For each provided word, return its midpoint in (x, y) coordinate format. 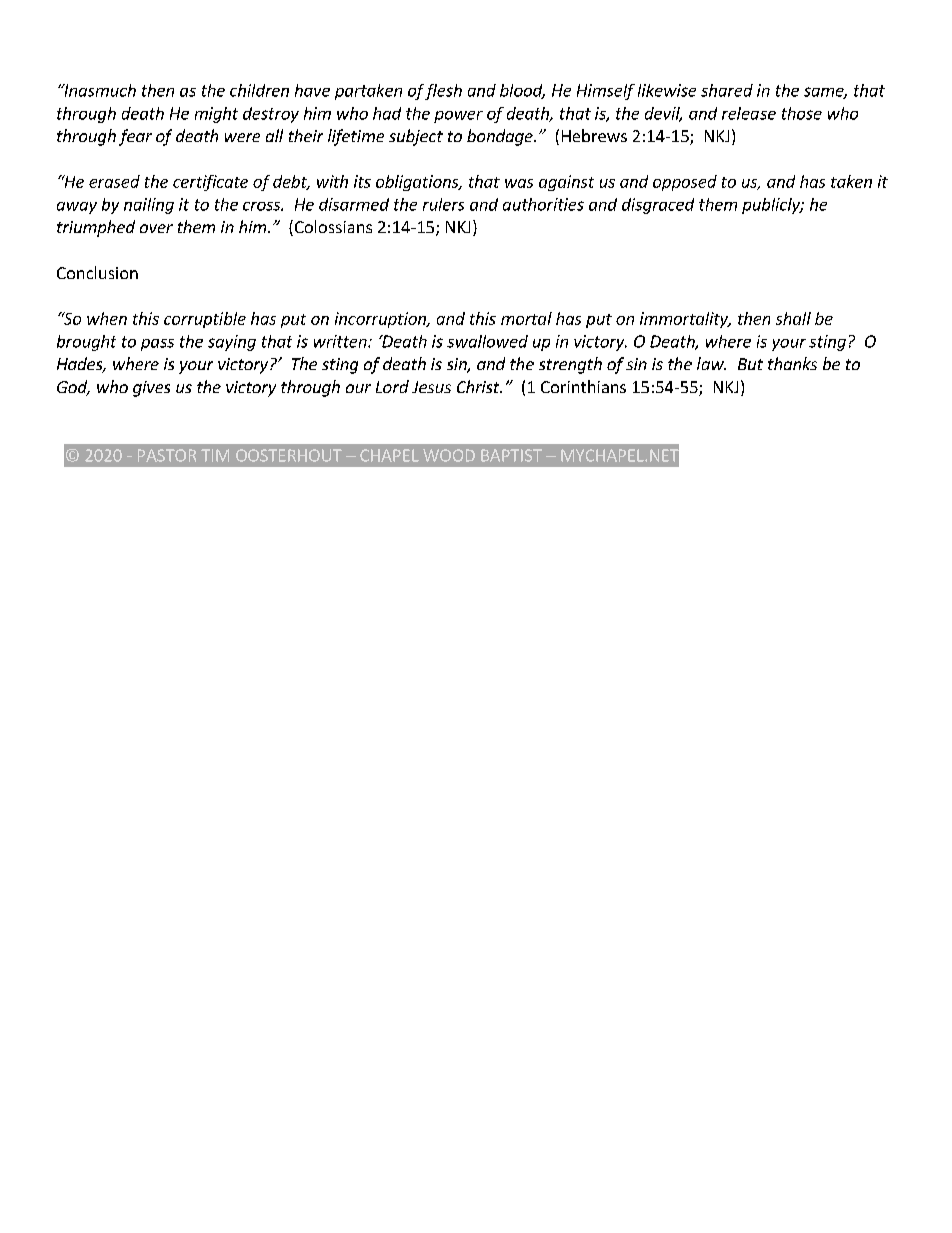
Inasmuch (99, 90)
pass (157, 345)
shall (793, 318)
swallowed (487, 341)
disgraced (658, 206)
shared (727, 90)
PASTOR (167, 455)
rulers (443, 204)
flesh (443, 92)
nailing (149, 206)
